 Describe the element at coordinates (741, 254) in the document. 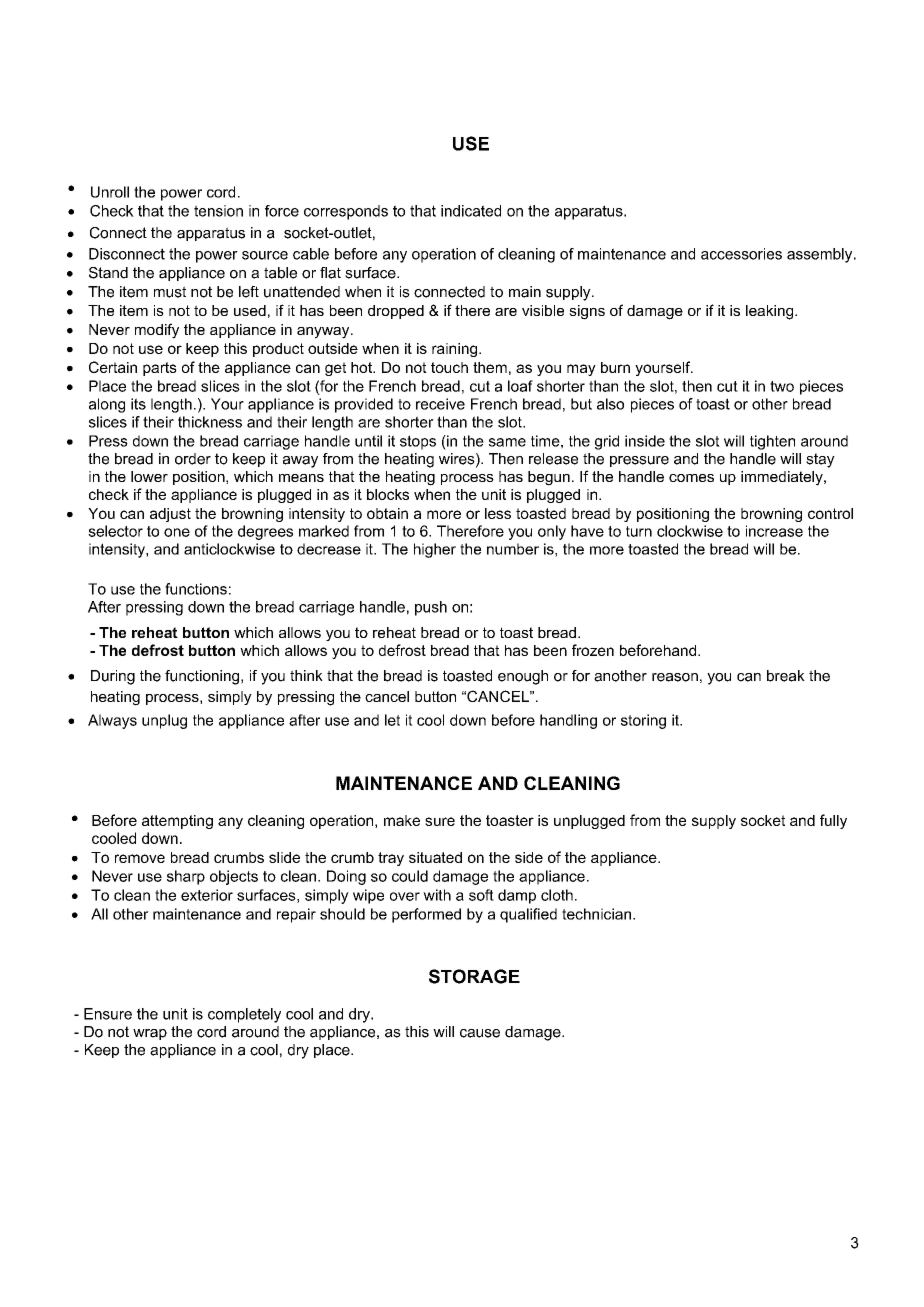

I see `accessories` at that location.
